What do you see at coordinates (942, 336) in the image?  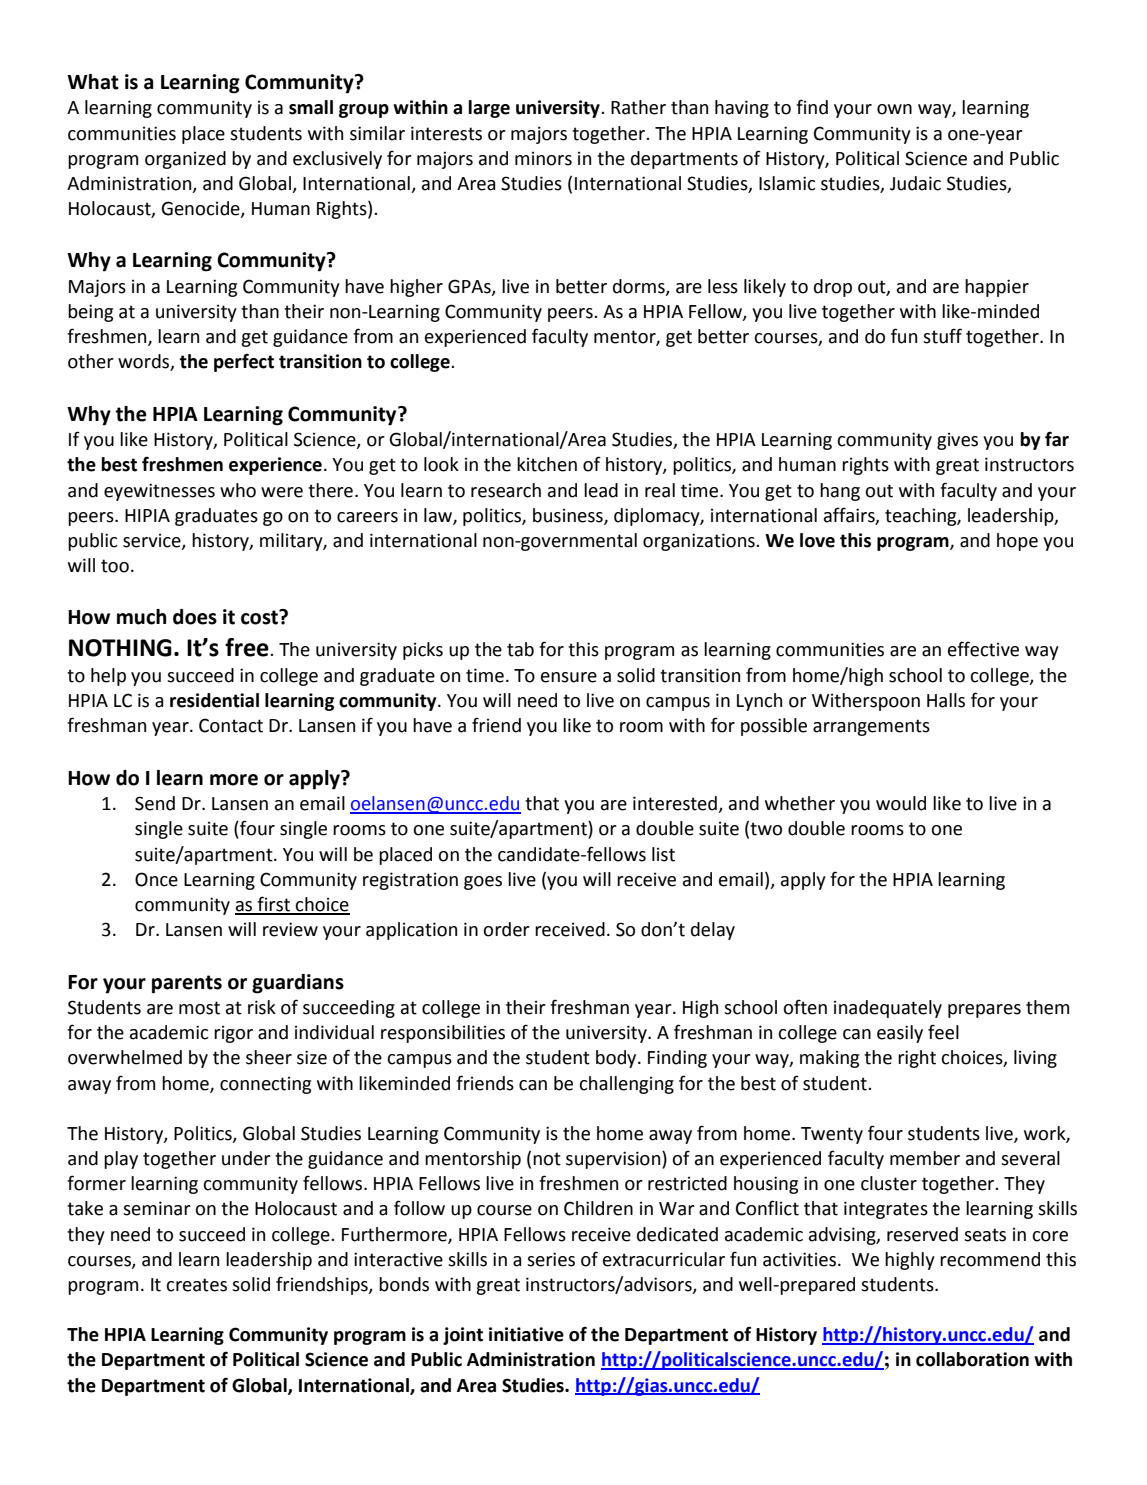 I see `stuff` at bounding box center [942, 336].
